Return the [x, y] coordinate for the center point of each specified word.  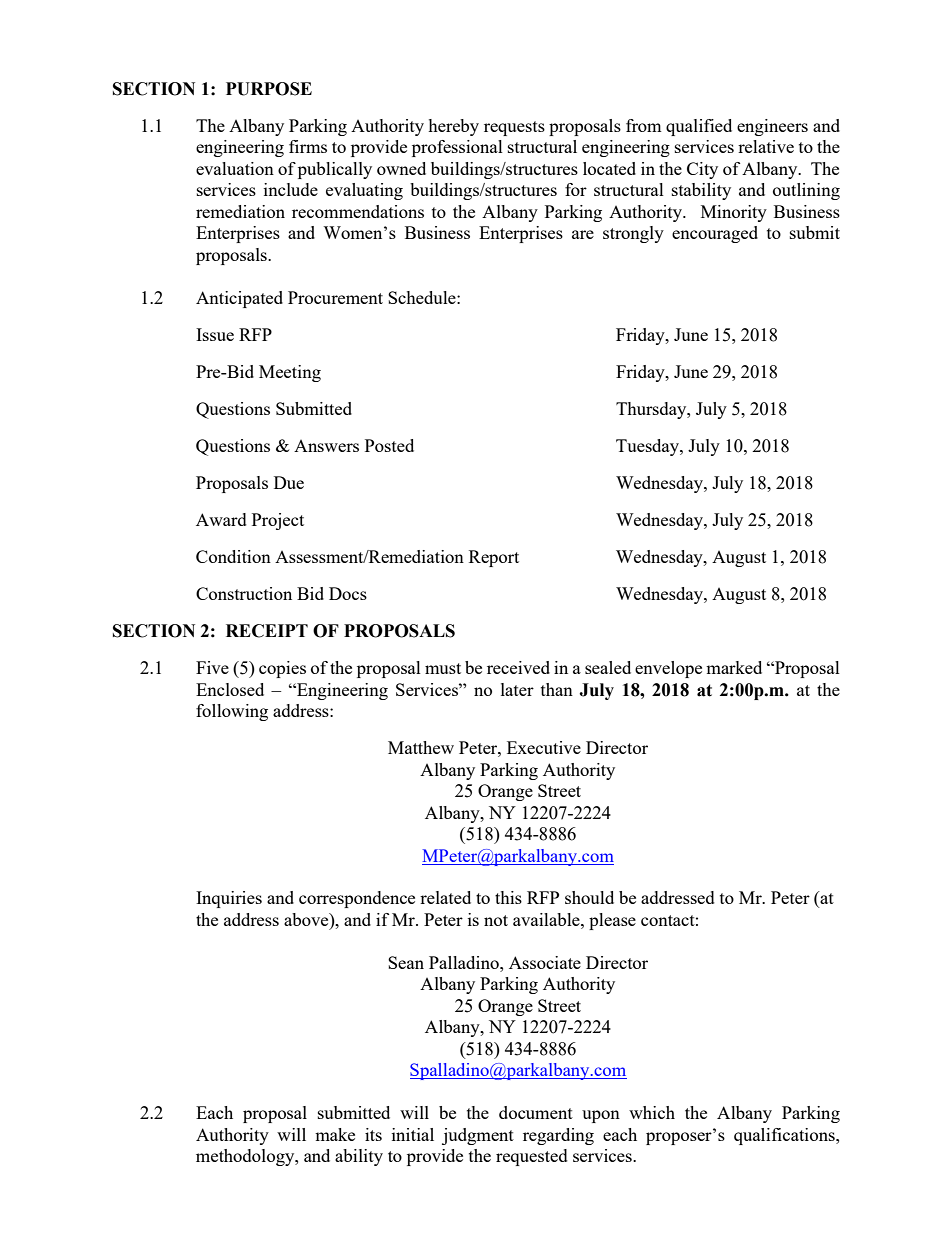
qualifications [785, 1136]
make [335, 1134]
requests [514, 128]
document [536, 1112]
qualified [699, 127]
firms [308, 146]
